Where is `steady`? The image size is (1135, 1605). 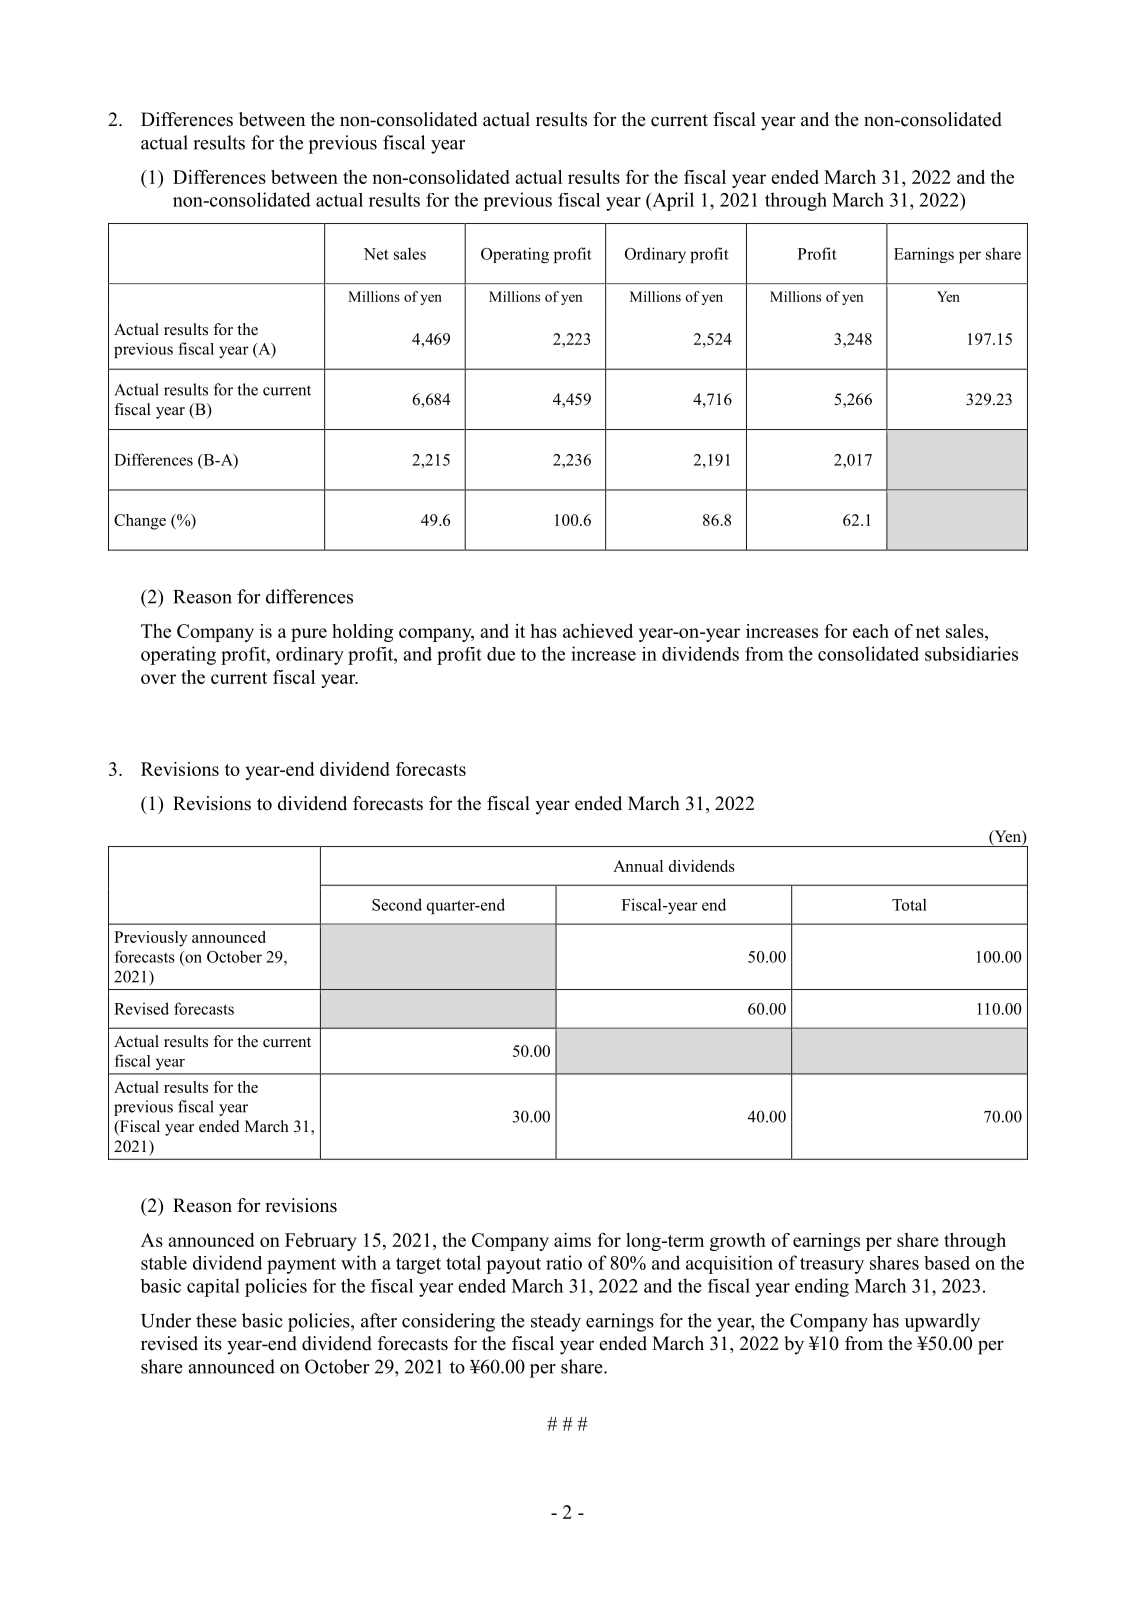 steady is located at coordinates (556, 1322).
